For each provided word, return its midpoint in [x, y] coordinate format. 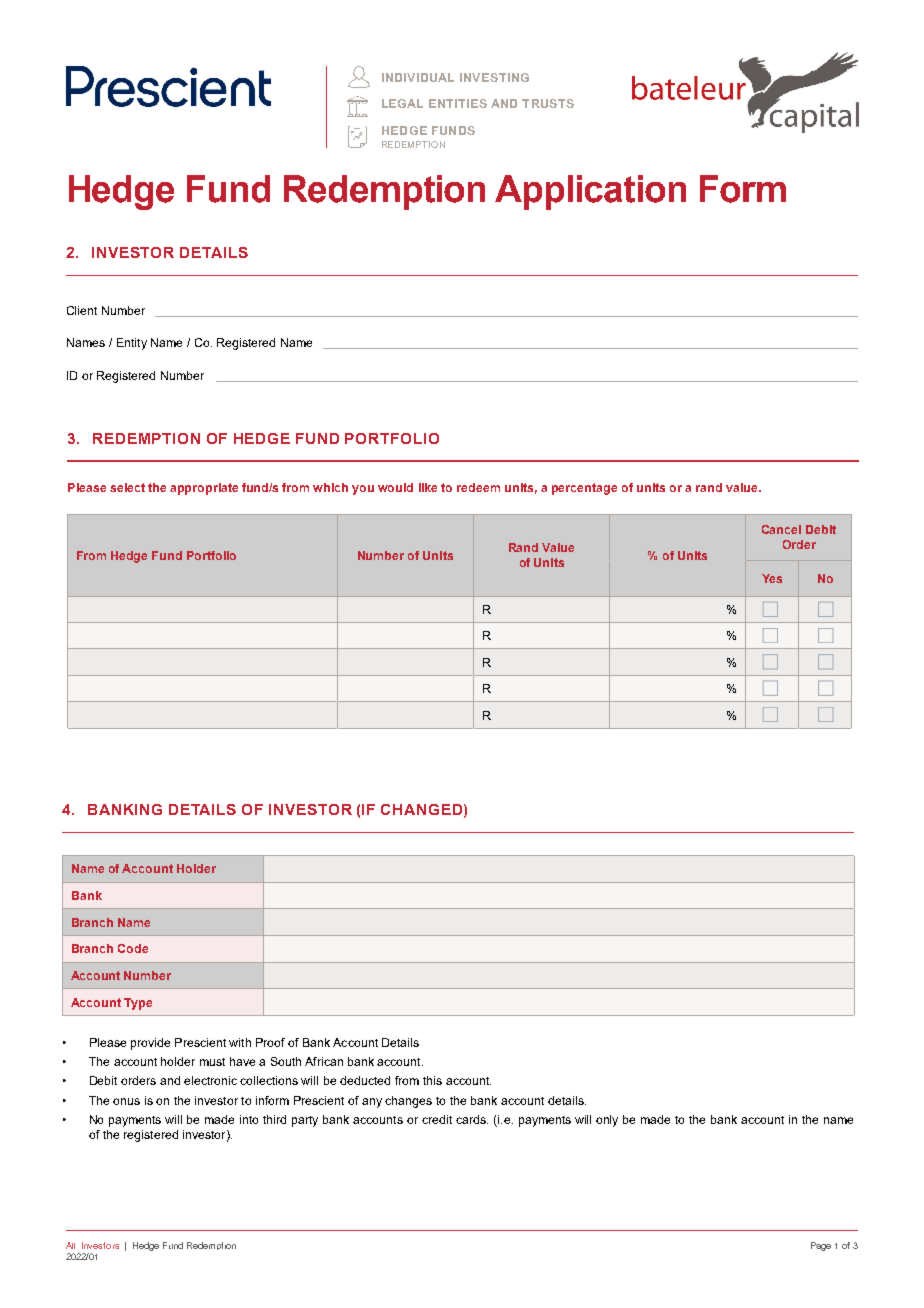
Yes [772, 578]
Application [590, 192]
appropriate [204, 489]
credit [437, 1119]
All [70, 1245]
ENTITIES [458, 103]
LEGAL [402, 103]
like [428, 487]
